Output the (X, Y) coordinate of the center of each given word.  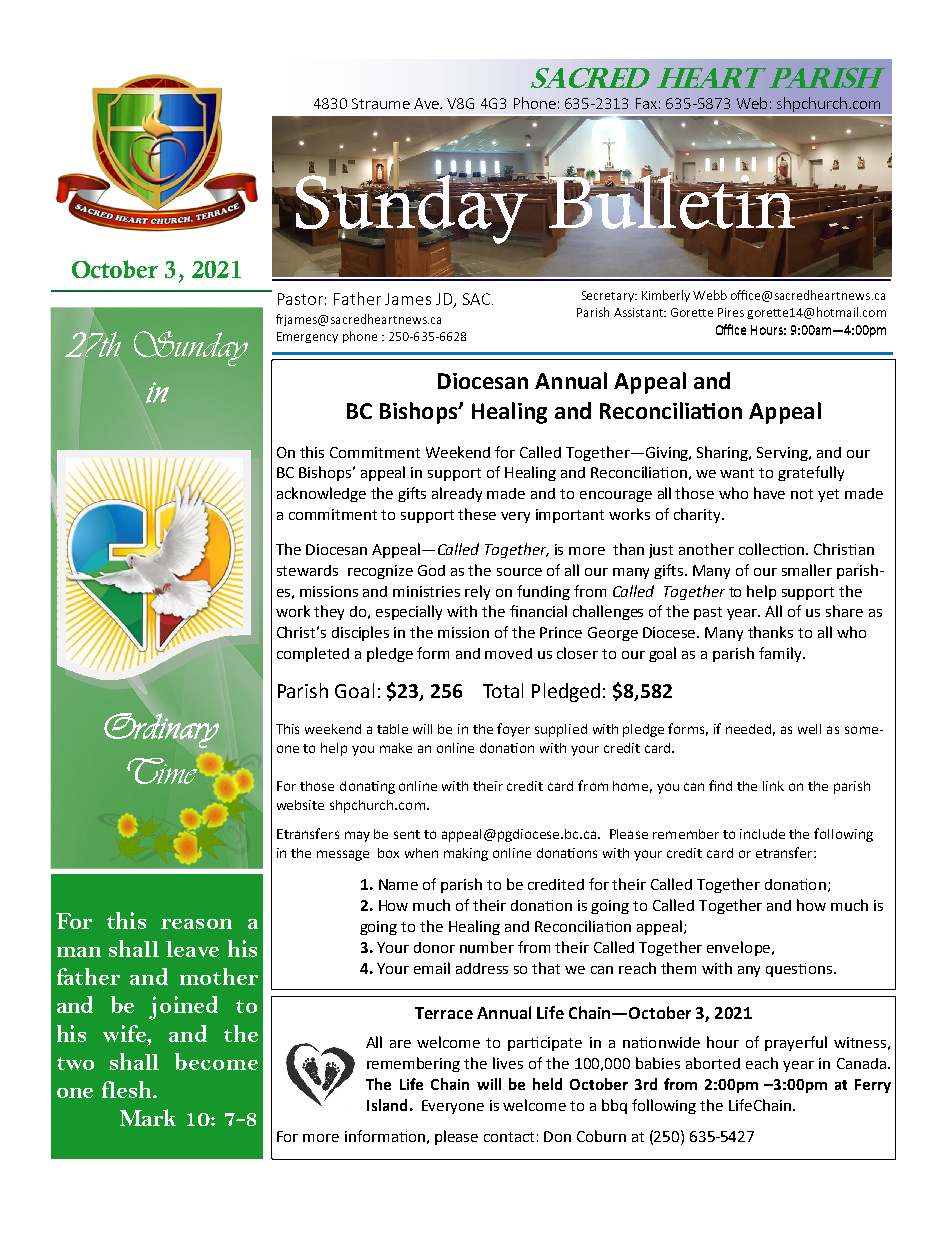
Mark (148, 1117)
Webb (710, 295)
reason (196, 924)
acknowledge (321, 494)
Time (162, 771)
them (678, 968)
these (477, 514)
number (487, 947)
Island (387, 1105)
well (809, 729)
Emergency (307, 337)
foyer (513, 730)
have (769, 493)
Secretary (609, 296)
